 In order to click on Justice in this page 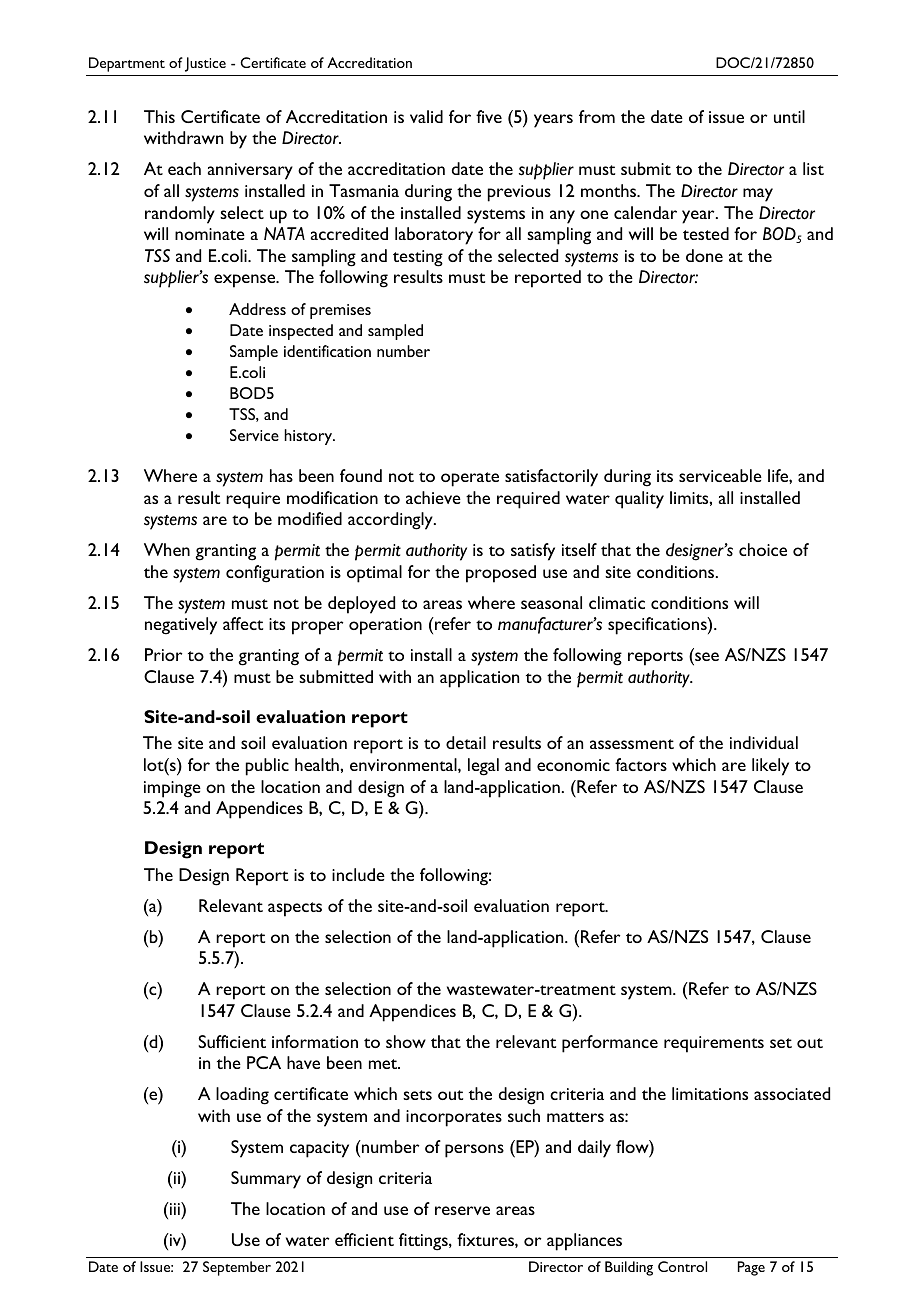, I will do `click(205, 64)`.
